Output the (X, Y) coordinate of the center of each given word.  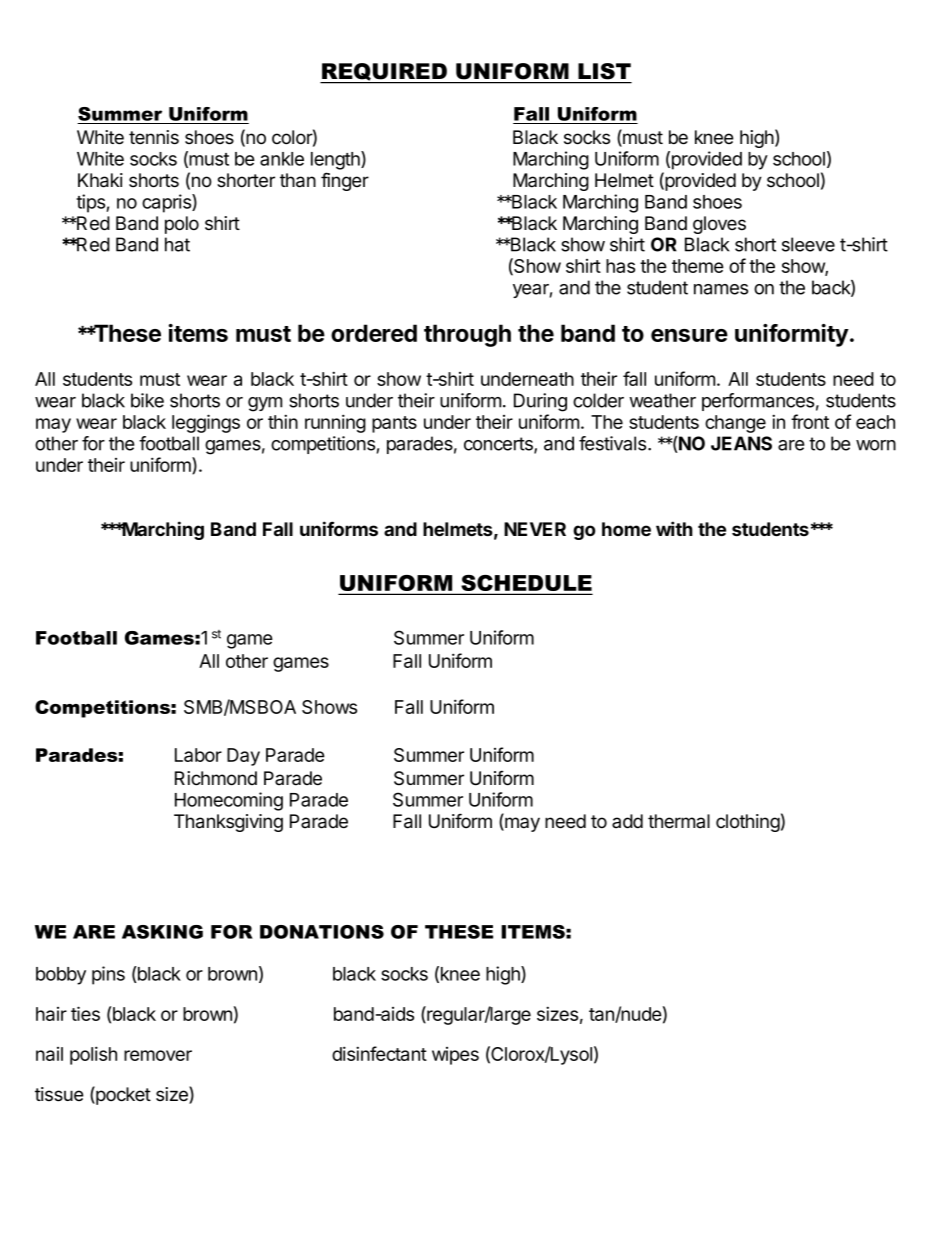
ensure (689, 335)
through (467, 335)
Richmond (216, 778)
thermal (679, 821)
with (674, 528)
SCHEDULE (525, 584)
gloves (719, 225)
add (627, 821)
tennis (154, 137)
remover (158, 1055)
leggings (206, 423)
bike (147, 400)
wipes (455, 1056)
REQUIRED (384, 73)
